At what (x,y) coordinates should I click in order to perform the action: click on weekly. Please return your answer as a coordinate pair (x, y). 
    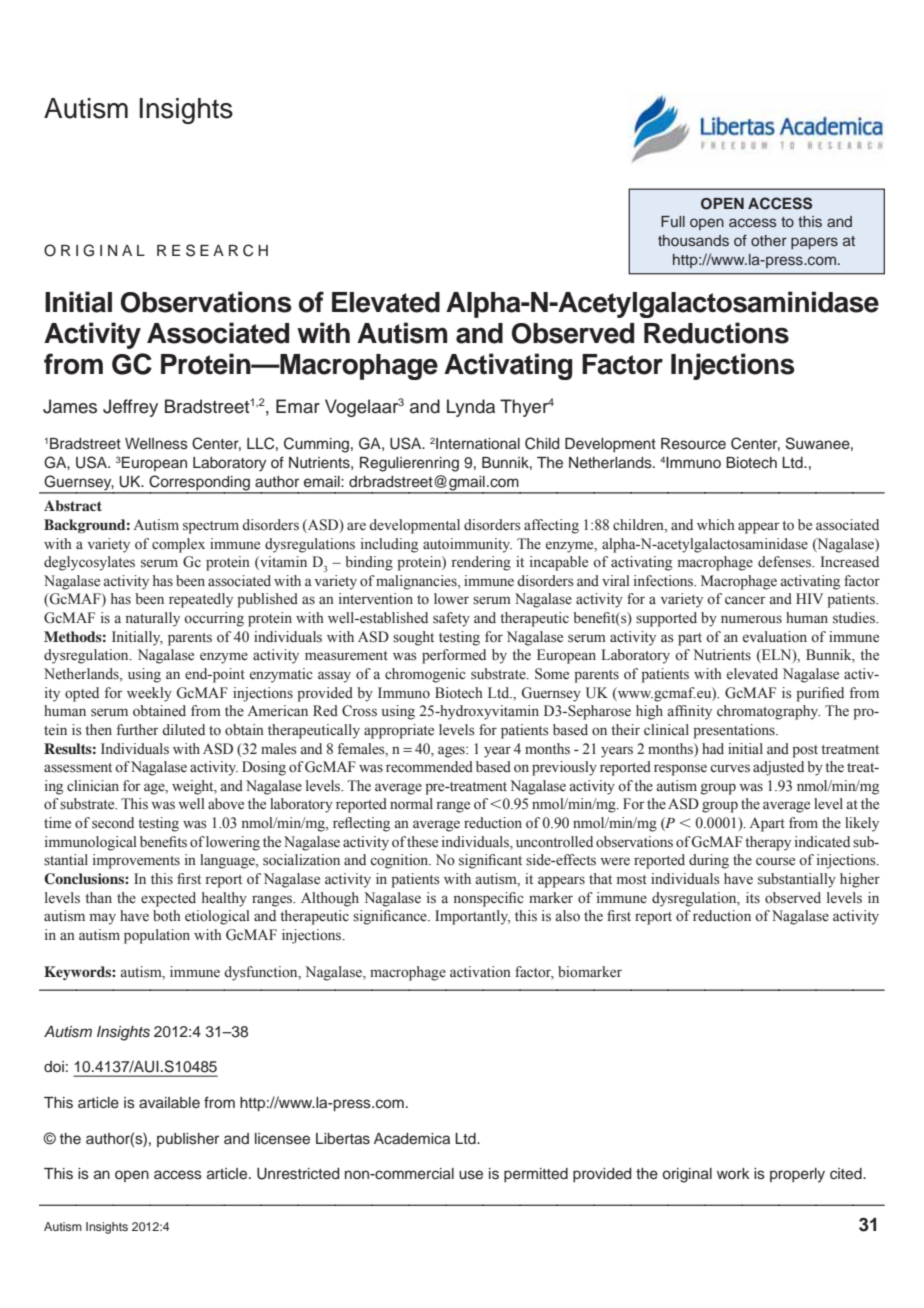
    Looking at the image, I should click on (149, 694).
